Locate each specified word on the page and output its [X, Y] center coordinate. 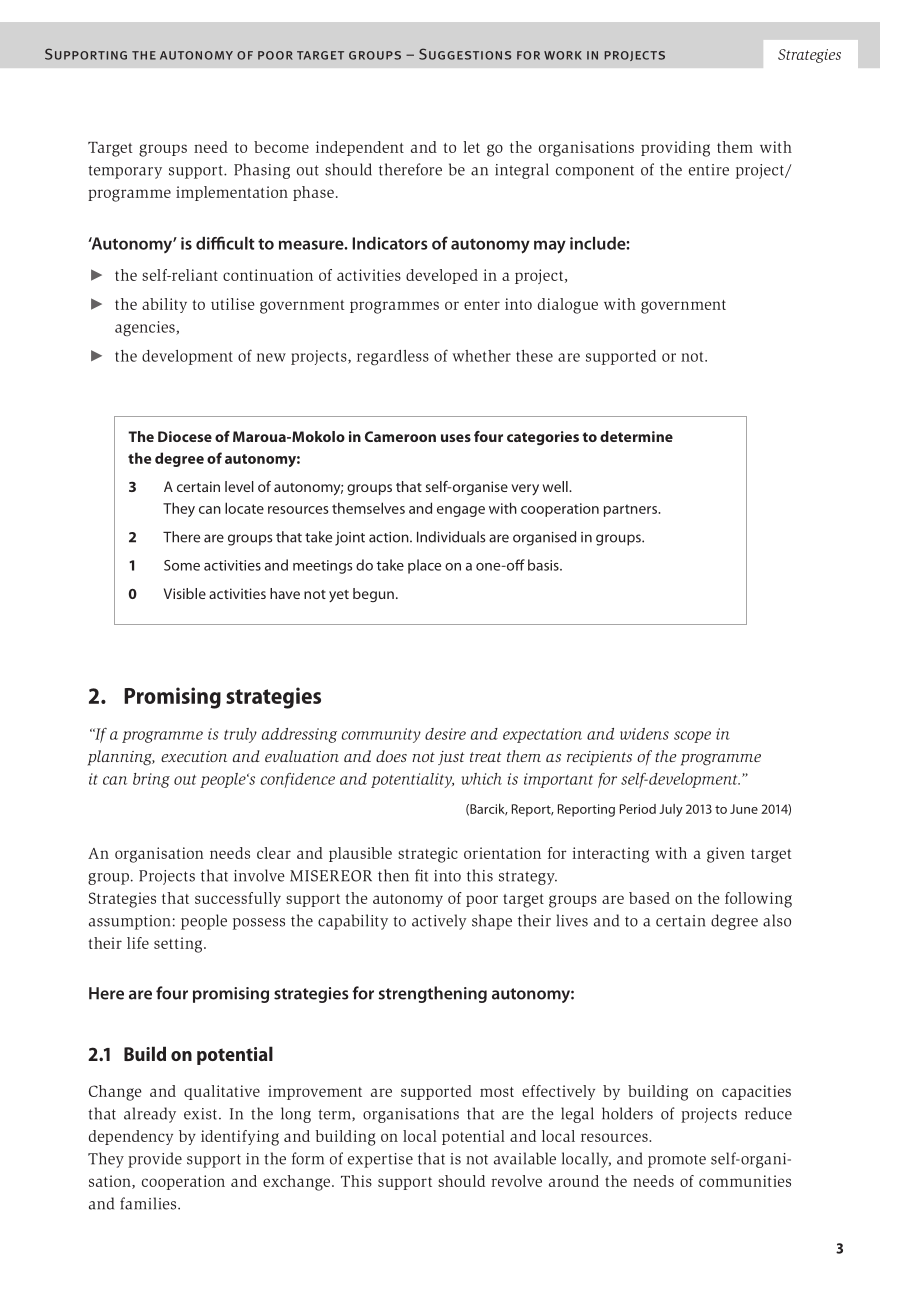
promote [677, 1161]
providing [675, 149]
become [281, 147]
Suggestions [465, 54]
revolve [516, 1181]
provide [155, 1160]
